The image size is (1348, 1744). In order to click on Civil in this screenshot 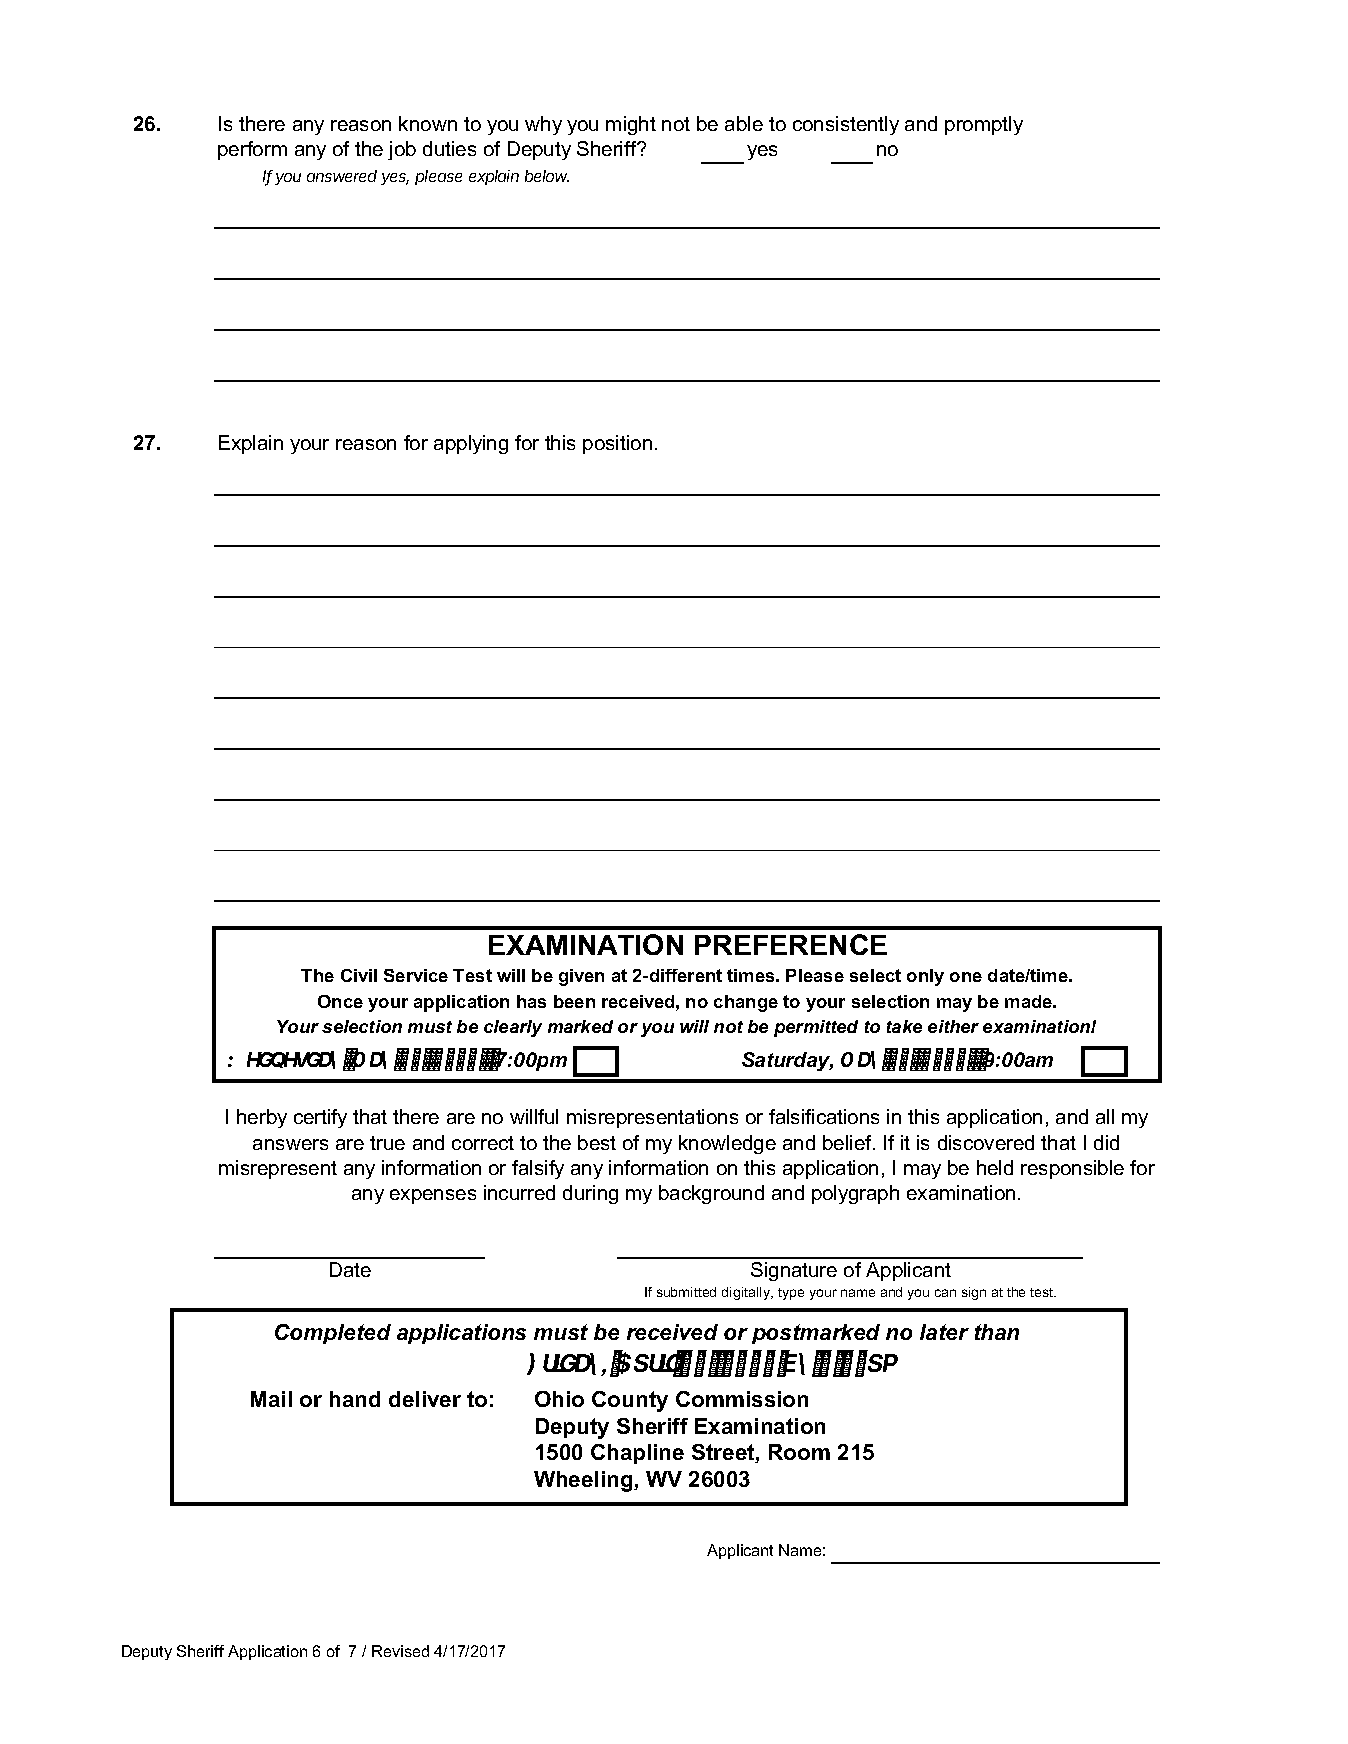, I will do `click(359, 975)`.
